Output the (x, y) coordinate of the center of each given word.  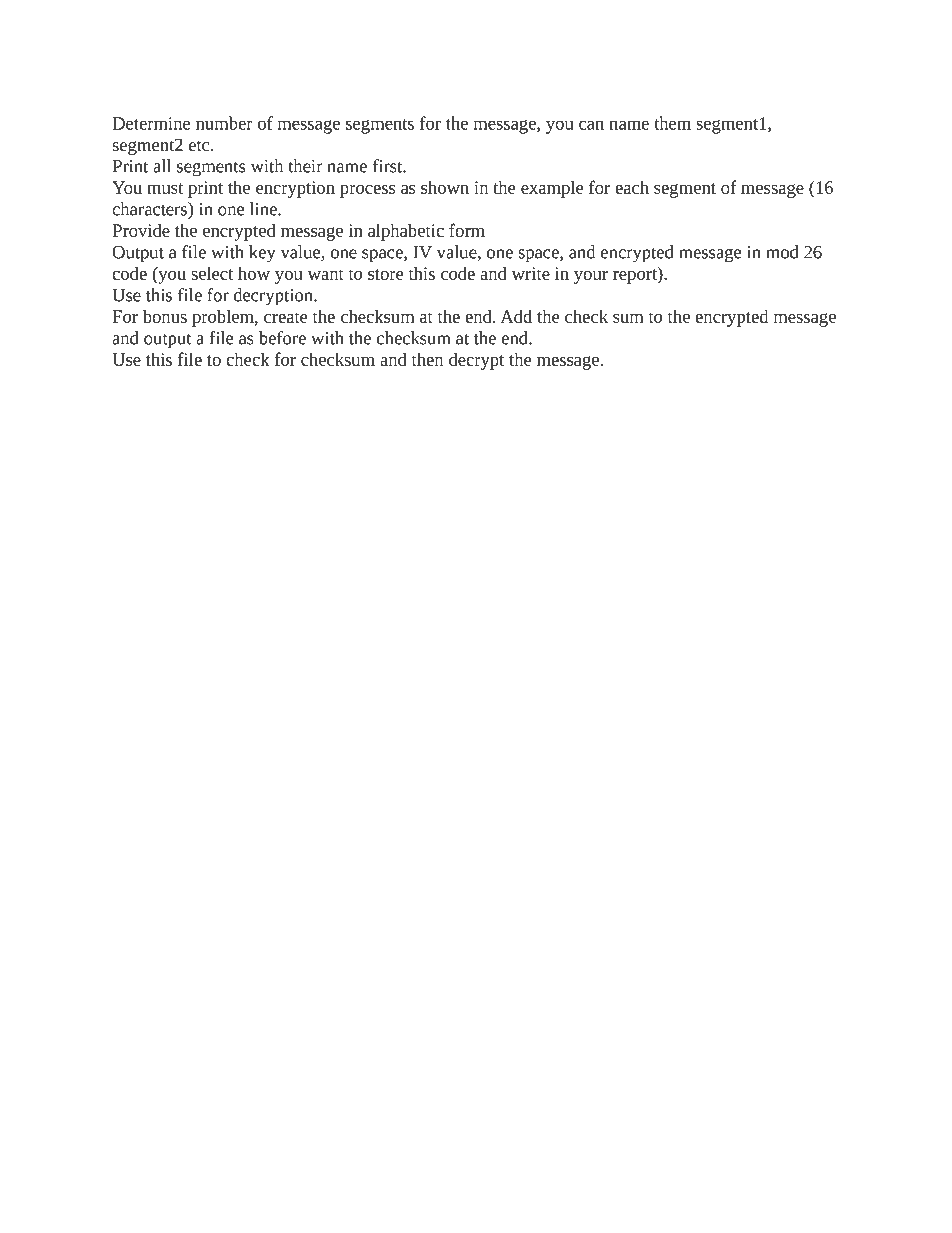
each (632, 187)
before (282, 338)
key (262, 254)
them (672, 123)
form (467, 230)
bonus (165, 316)
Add (516, 316)
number (224, 123)
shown (445, 187)
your (591, 277)
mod (782, 252)
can (591, 125)
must (165, 188)
